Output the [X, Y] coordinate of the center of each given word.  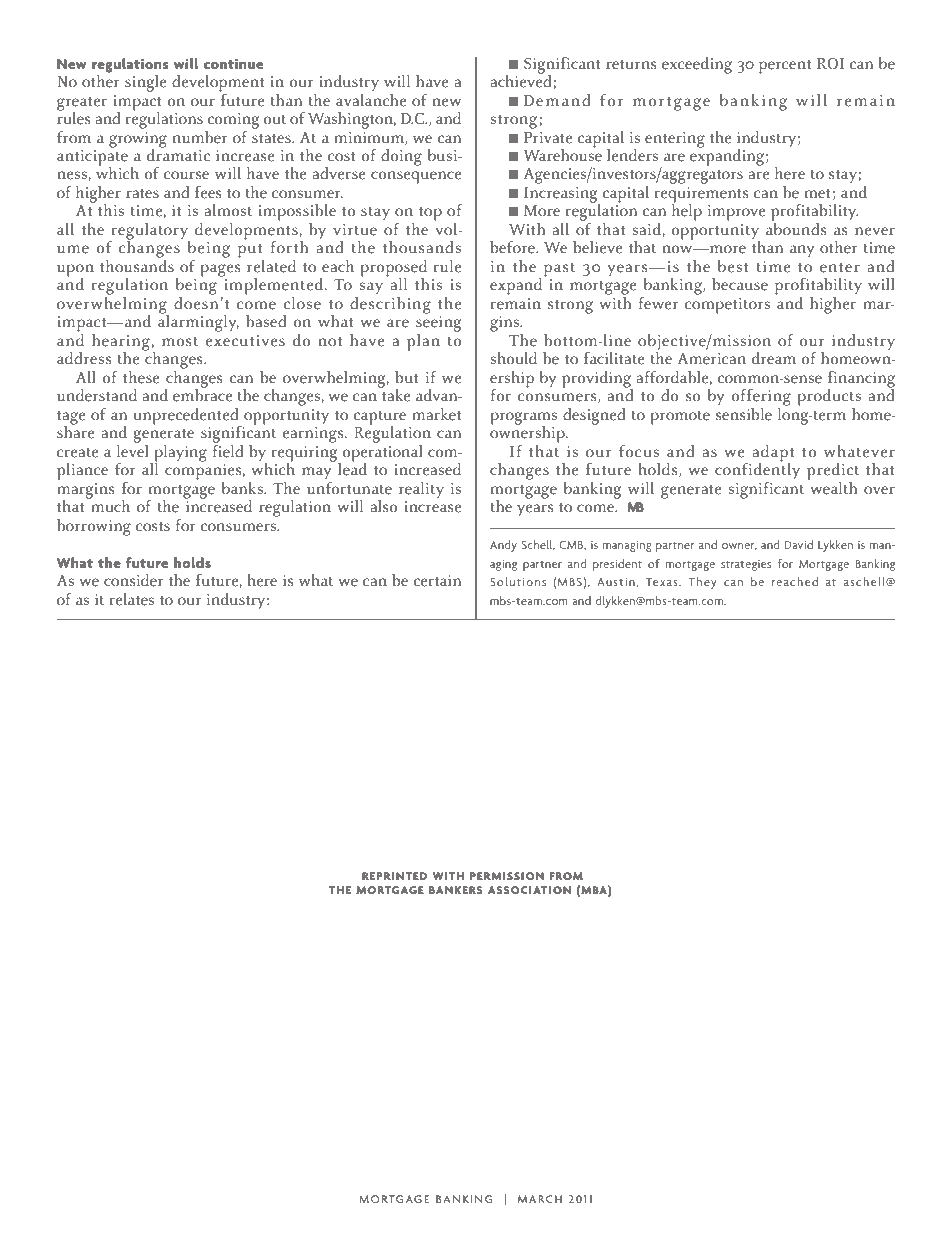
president [617, 565]
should [514, 358]
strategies [746, 565]
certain [437, 581]
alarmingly [198, 322]
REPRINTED [394, 876]
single [146, 83]
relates [132, 599]
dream [774, 358]
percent [785, 67]
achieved [522, 81]
